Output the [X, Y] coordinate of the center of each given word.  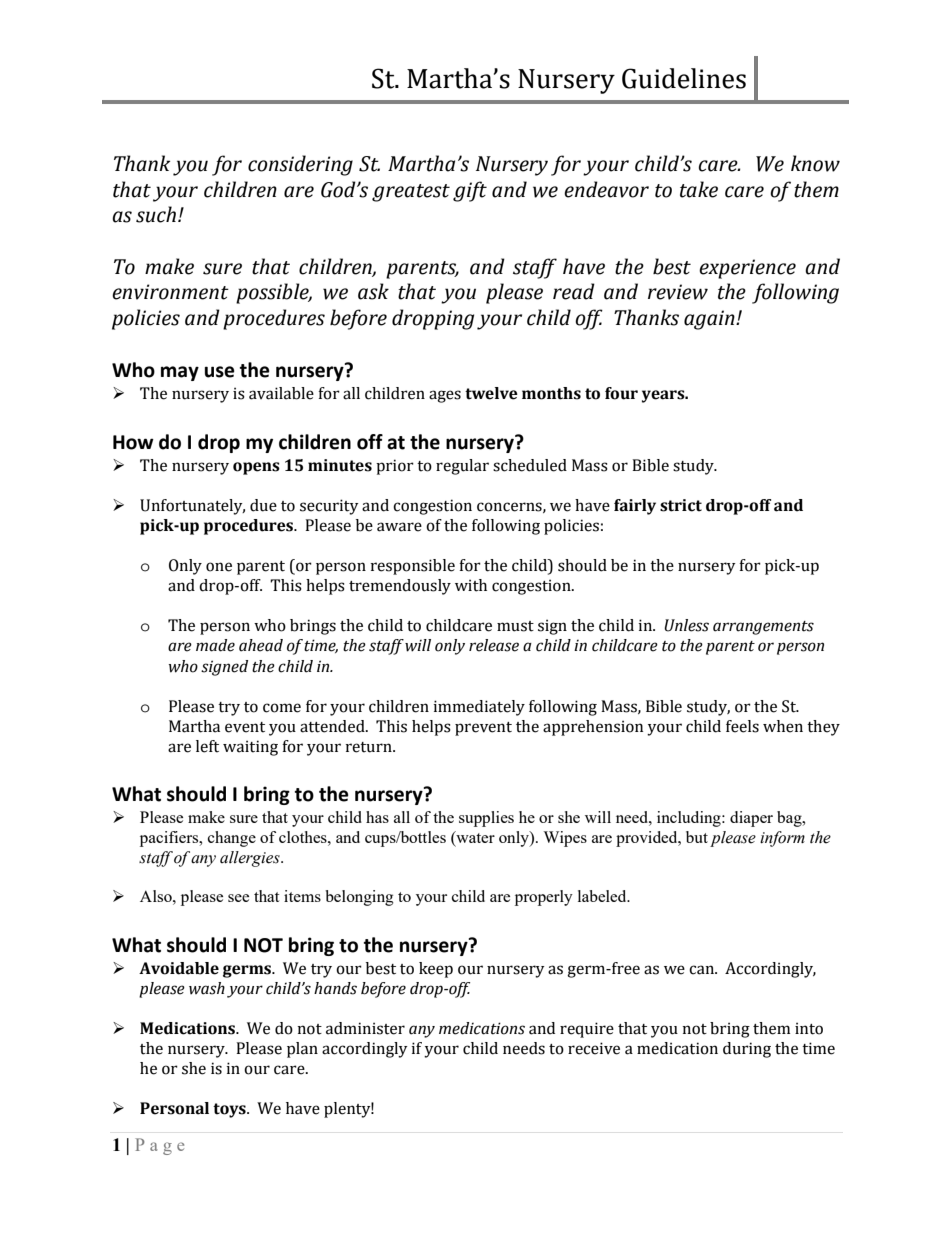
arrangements [763, 628]
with [471, 585]
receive [594, 1048]
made [215, 645]
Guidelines [684, 78]
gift [470, 191]
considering [300, 165]
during [747, 1050]
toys [230, 1110]
